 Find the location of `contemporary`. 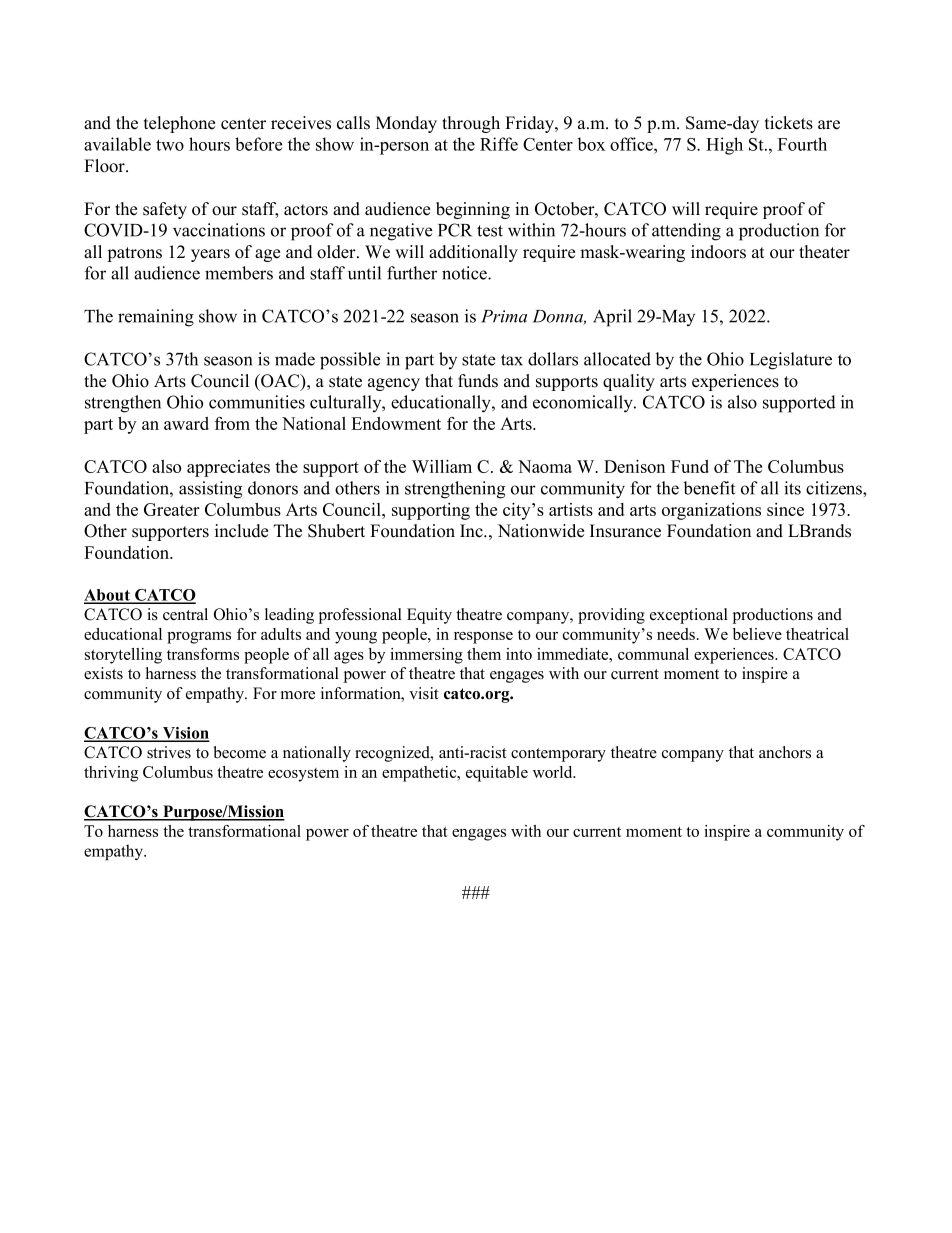

contemporary is located at coordinates (558, 755).
